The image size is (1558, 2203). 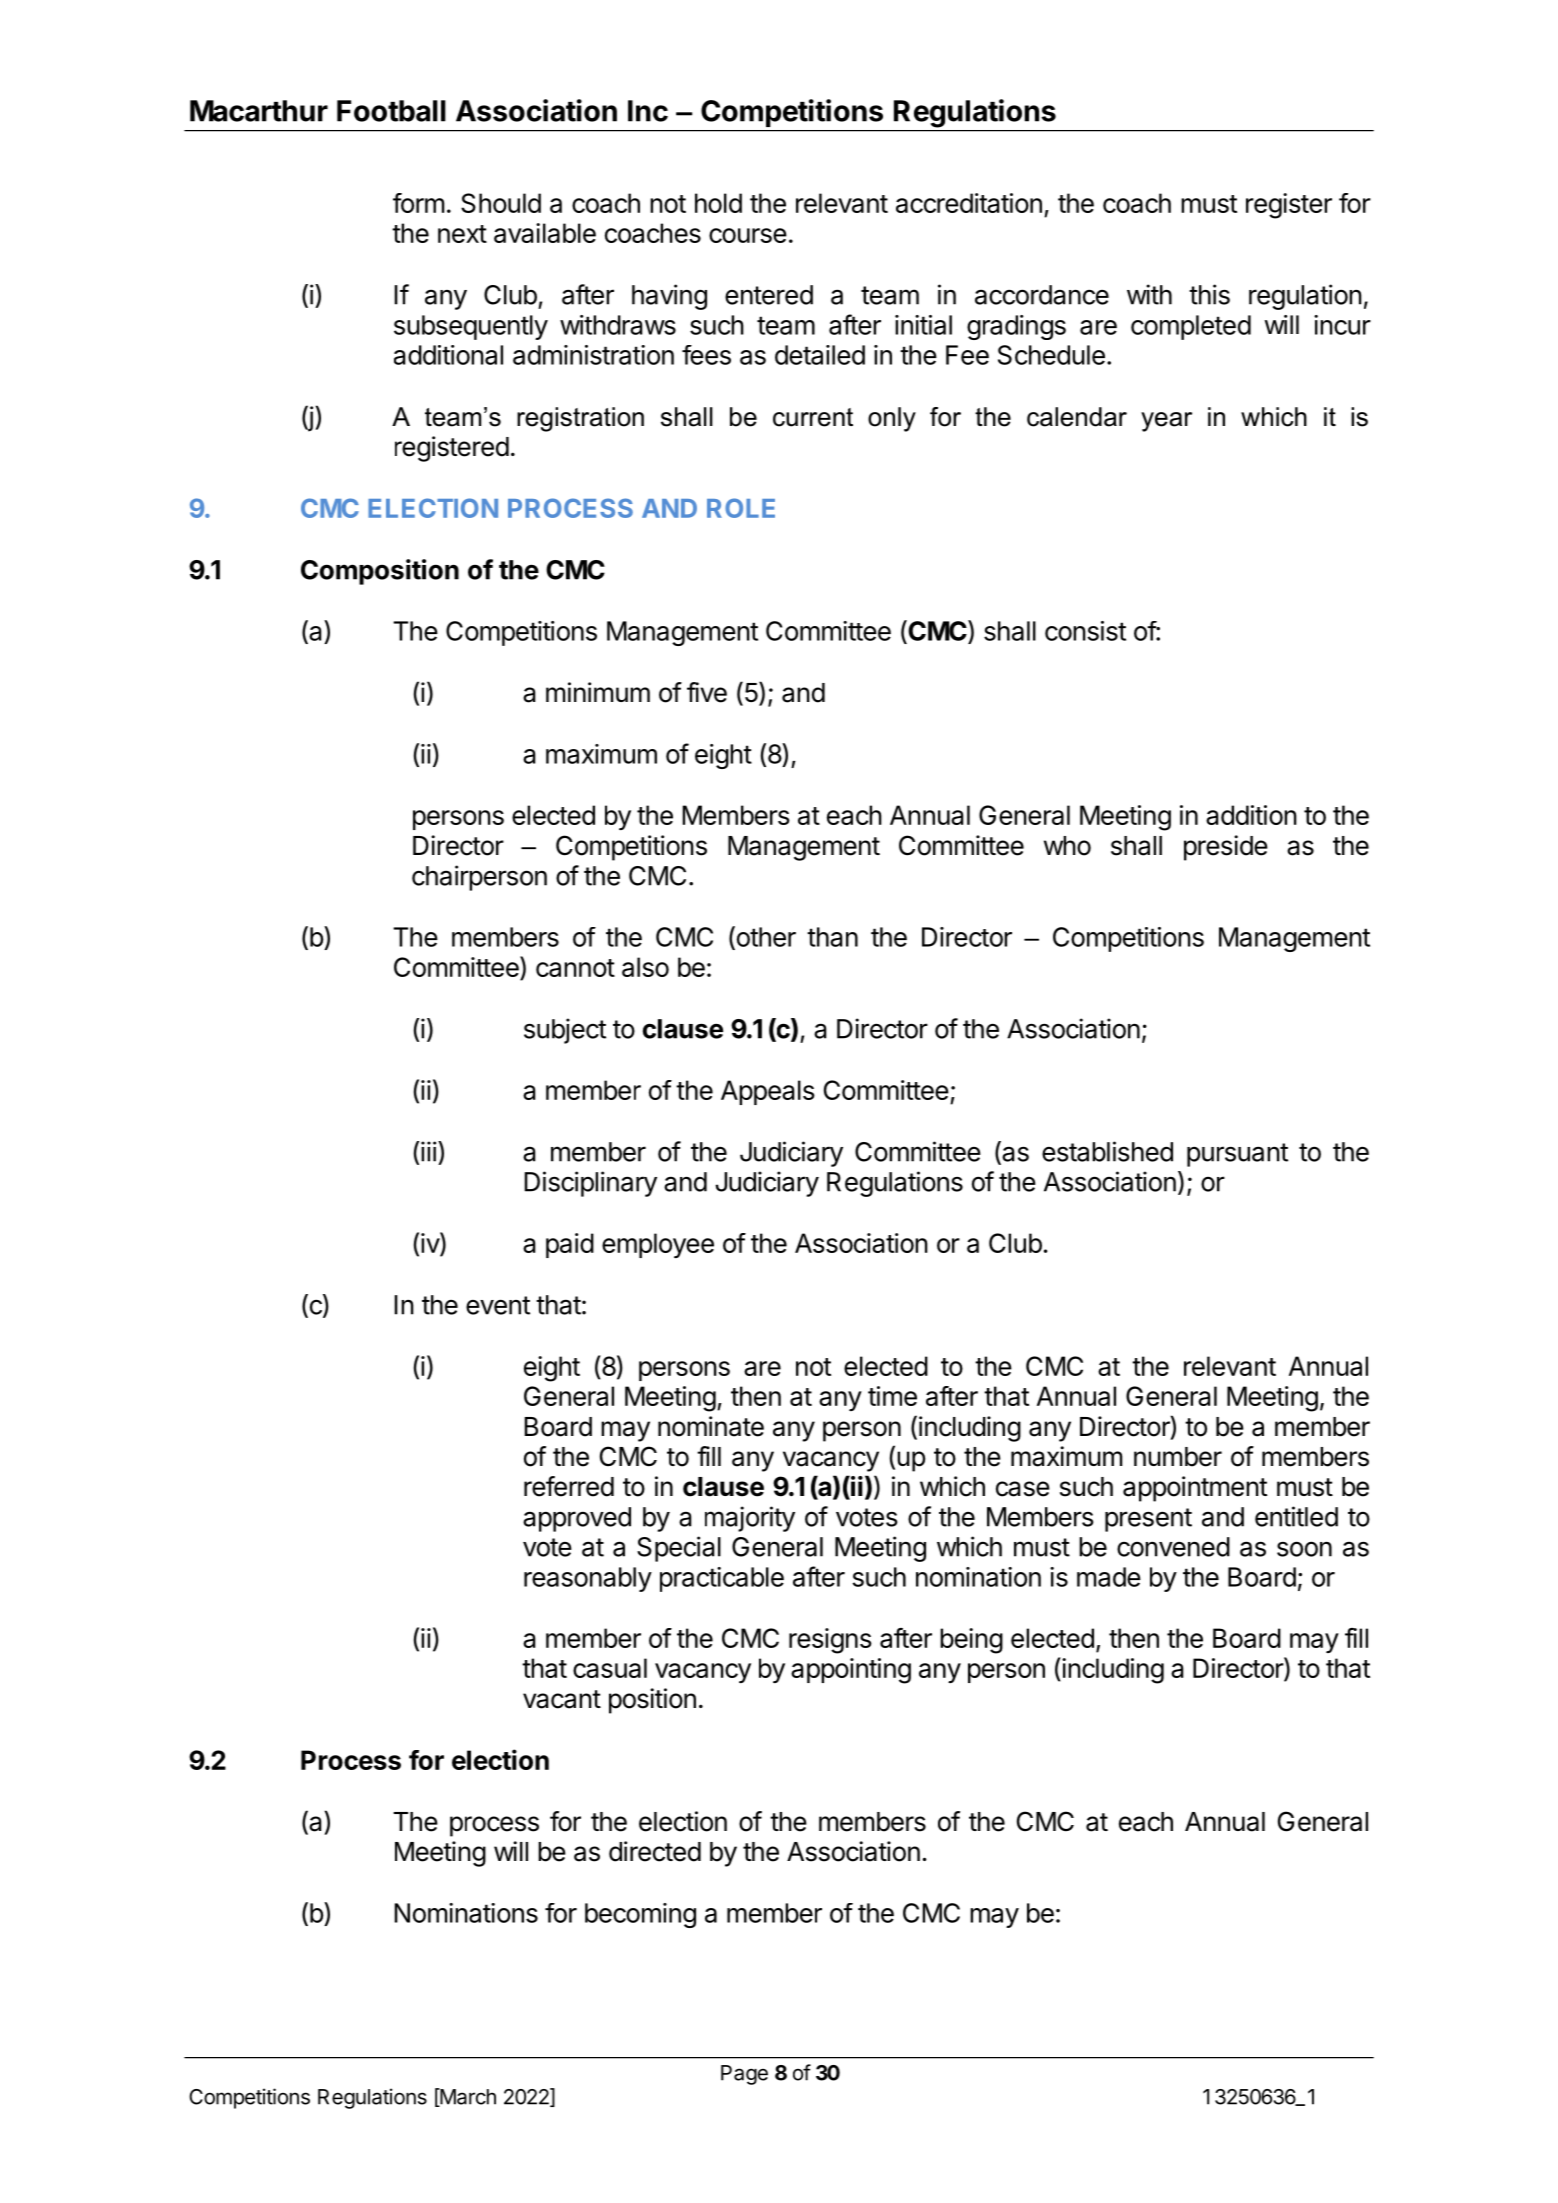 I want to click on course, so click(x=748, y=235).
